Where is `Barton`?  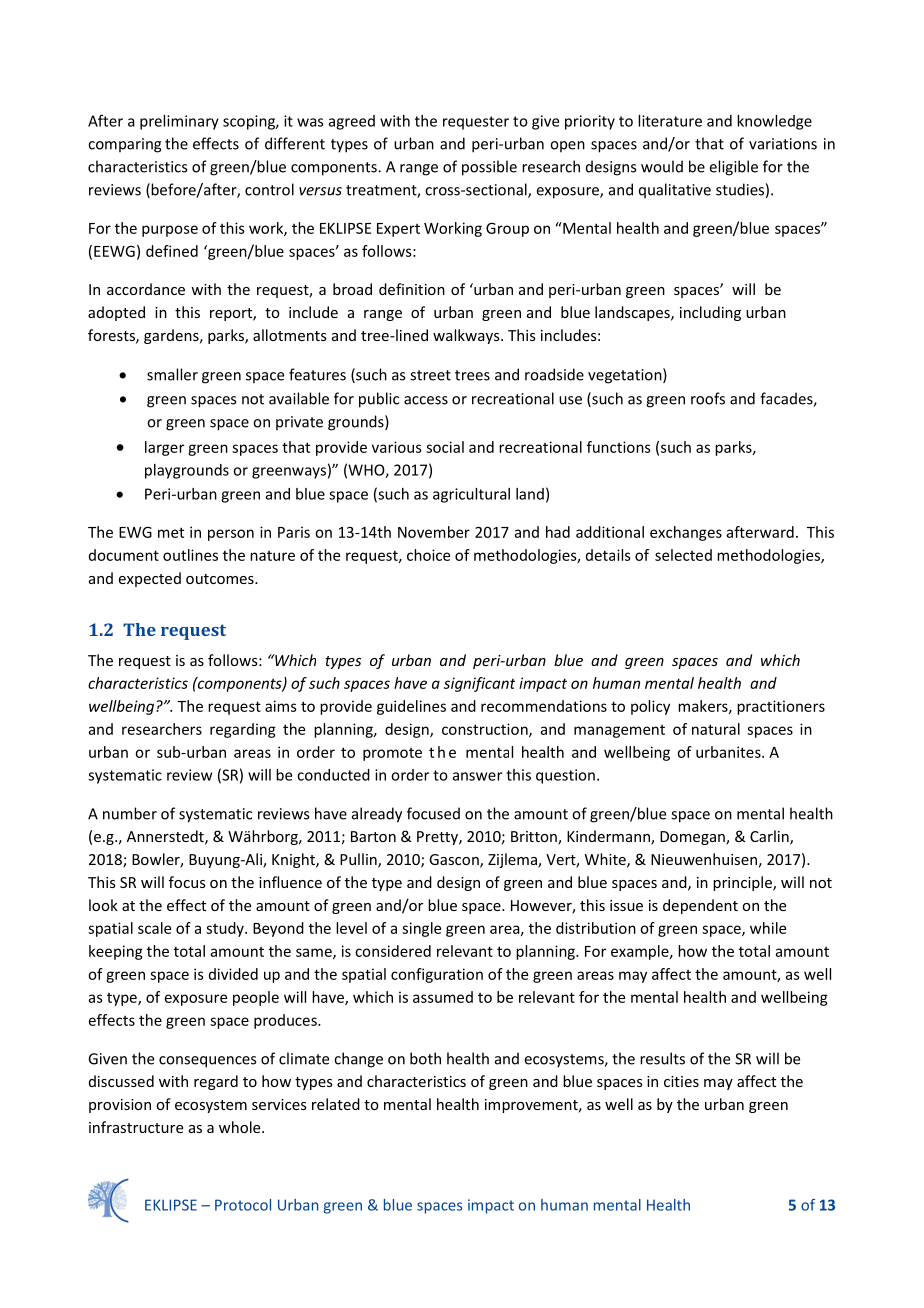 Barton is located at coordinates (373, 836).
